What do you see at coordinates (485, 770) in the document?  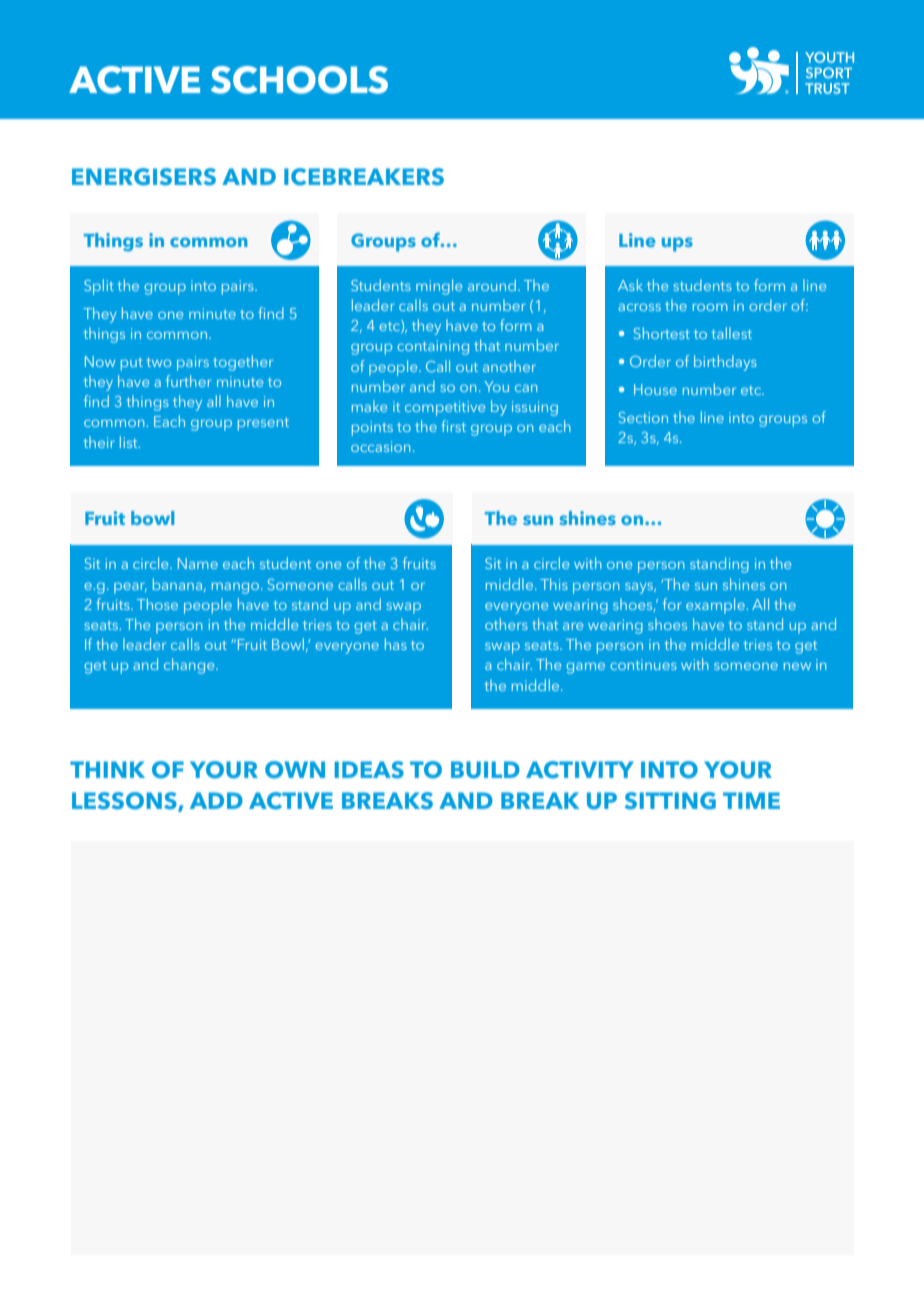 I see `BUILD` at bounding box center [485, 770].
